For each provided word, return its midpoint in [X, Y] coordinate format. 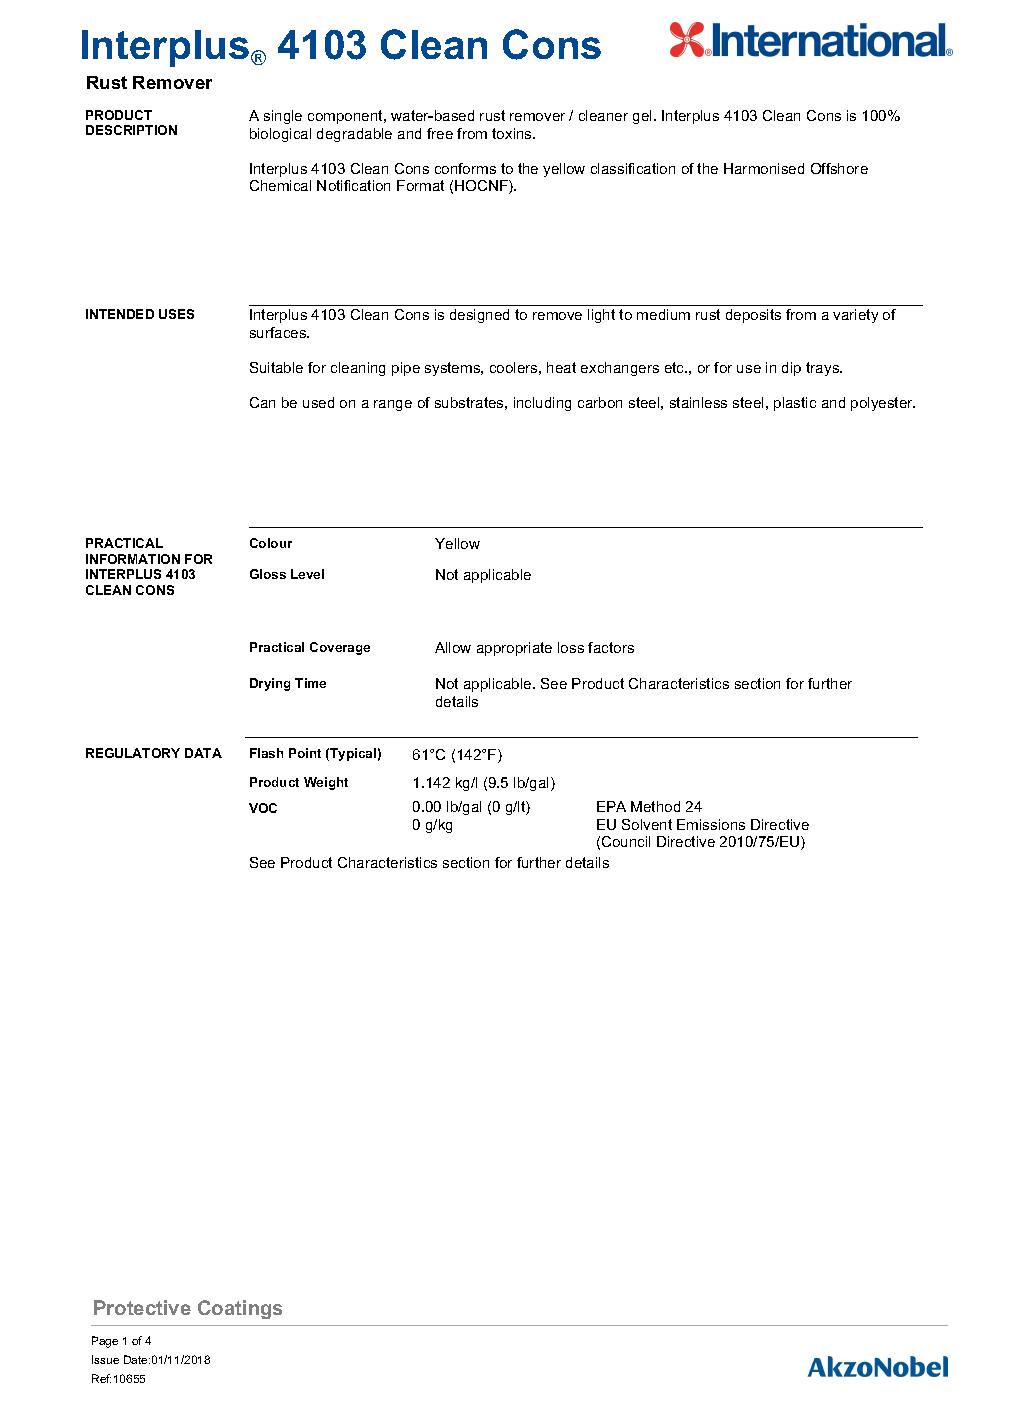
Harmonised [764, 168]
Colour [271, 543]
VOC [263, 808]
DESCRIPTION [131, 130]
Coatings [240, 1309]
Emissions [711, 824]
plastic [795, 404]
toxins [513, 133]
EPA [611, 806]
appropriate [514, 649]
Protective [142, 1307]
